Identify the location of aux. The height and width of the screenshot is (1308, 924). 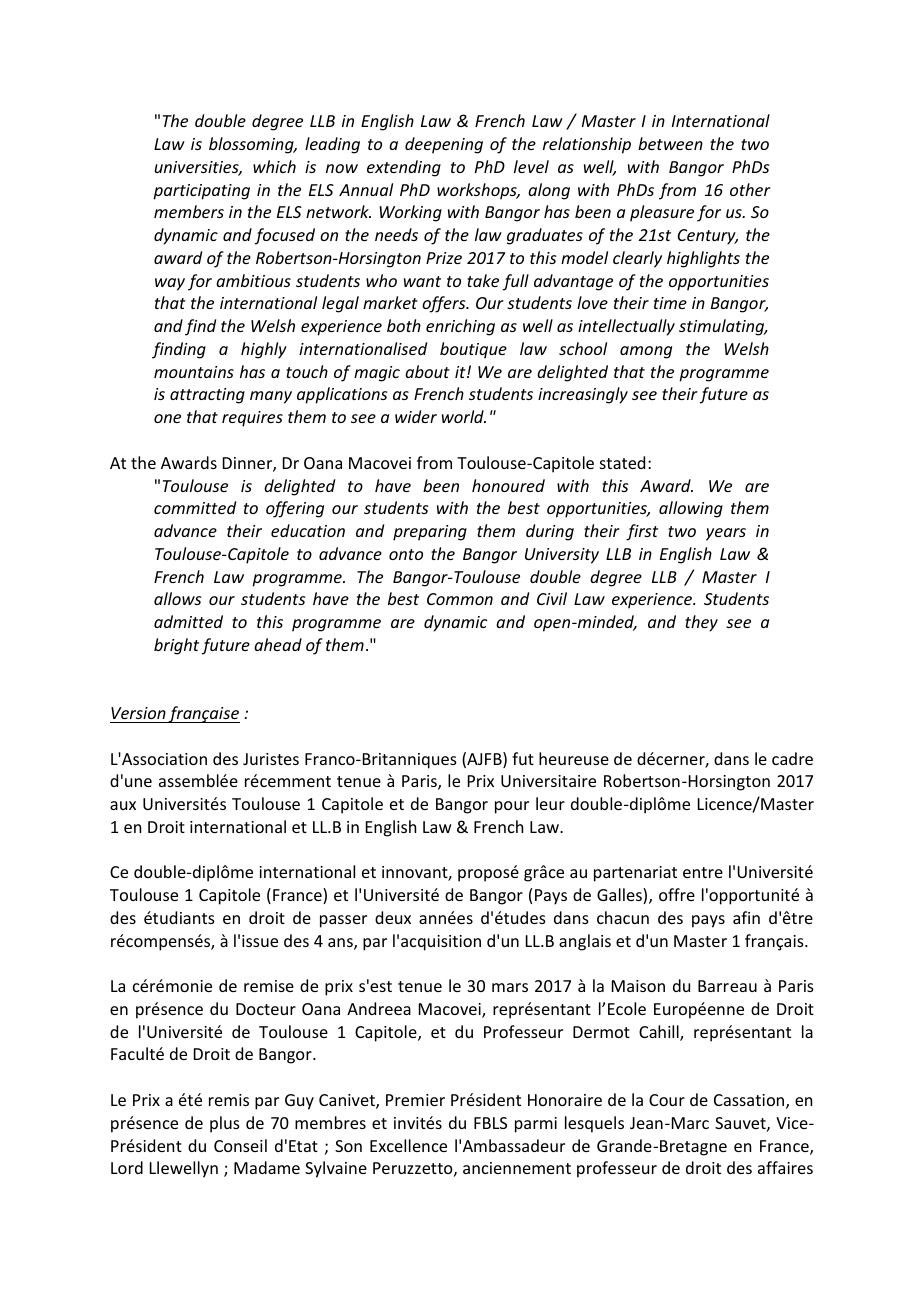
(123, 805).
